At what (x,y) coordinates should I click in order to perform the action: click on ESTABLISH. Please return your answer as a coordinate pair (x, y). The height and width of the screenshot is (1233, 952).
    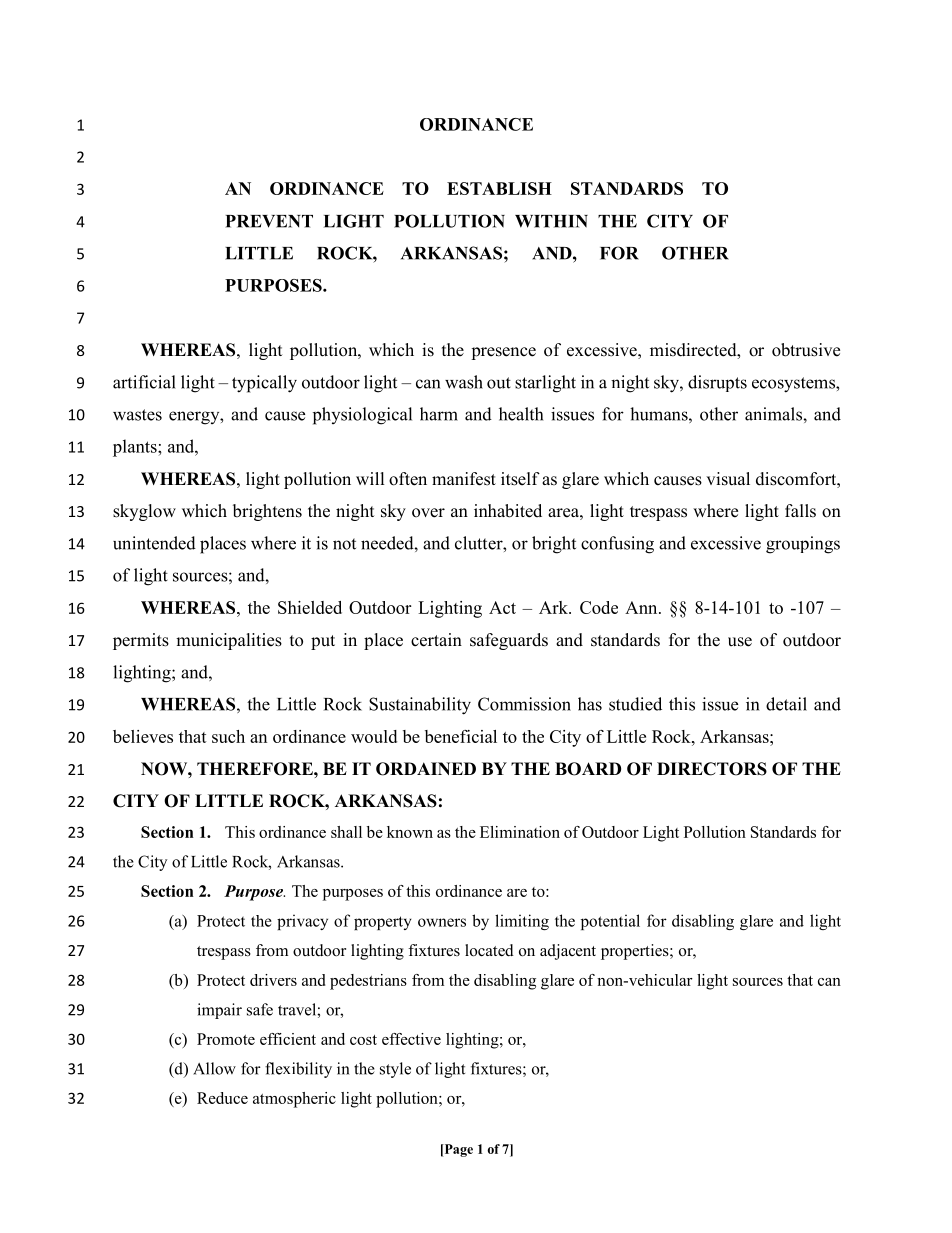
    Looking at the image, I should click on (499, 188).
